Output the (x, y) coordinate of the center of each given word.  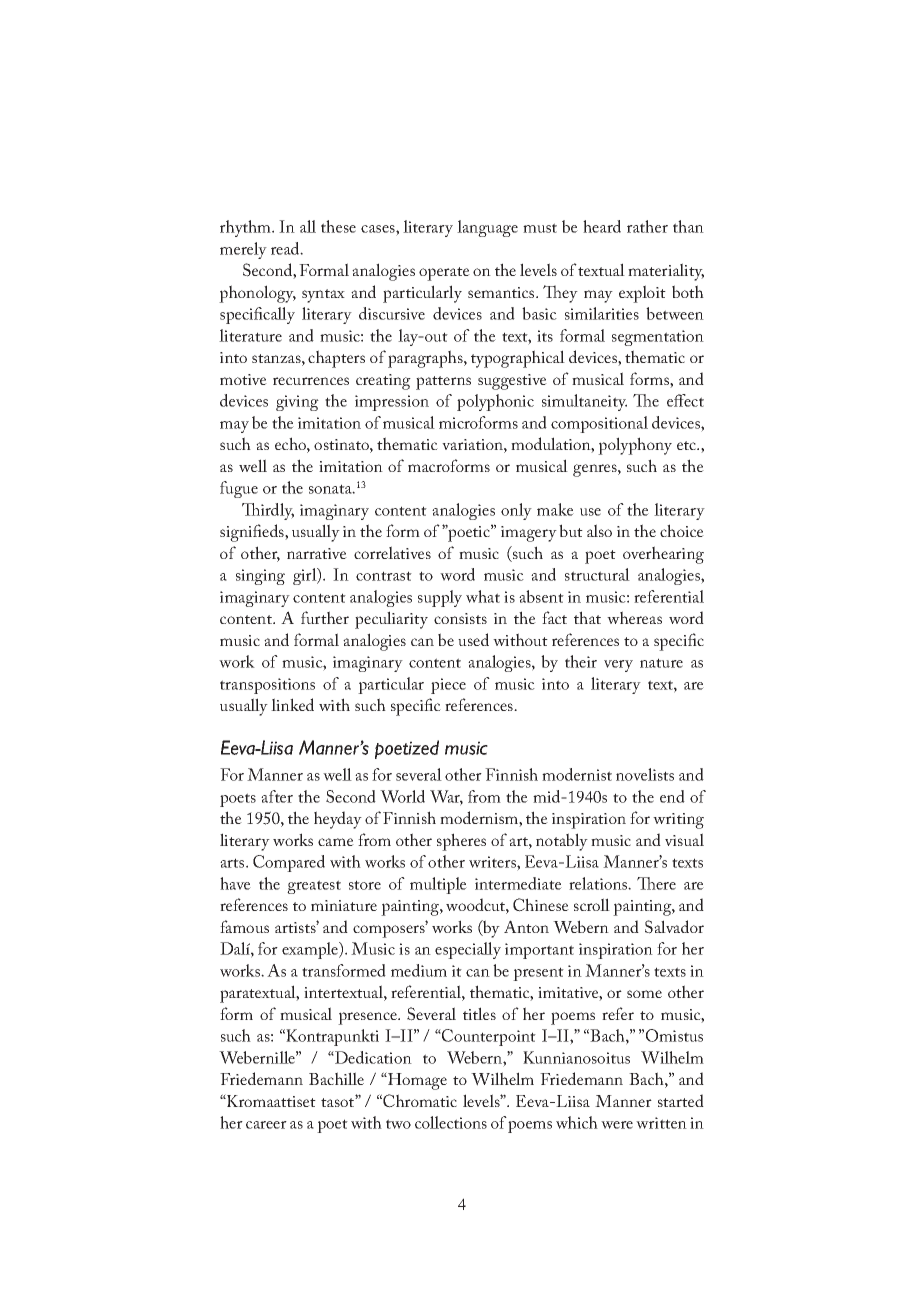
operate (444, 274)
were (617, 1125)
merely (243, 250)
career (266, 1125)
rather (647, 226)
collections (451, 1122)
